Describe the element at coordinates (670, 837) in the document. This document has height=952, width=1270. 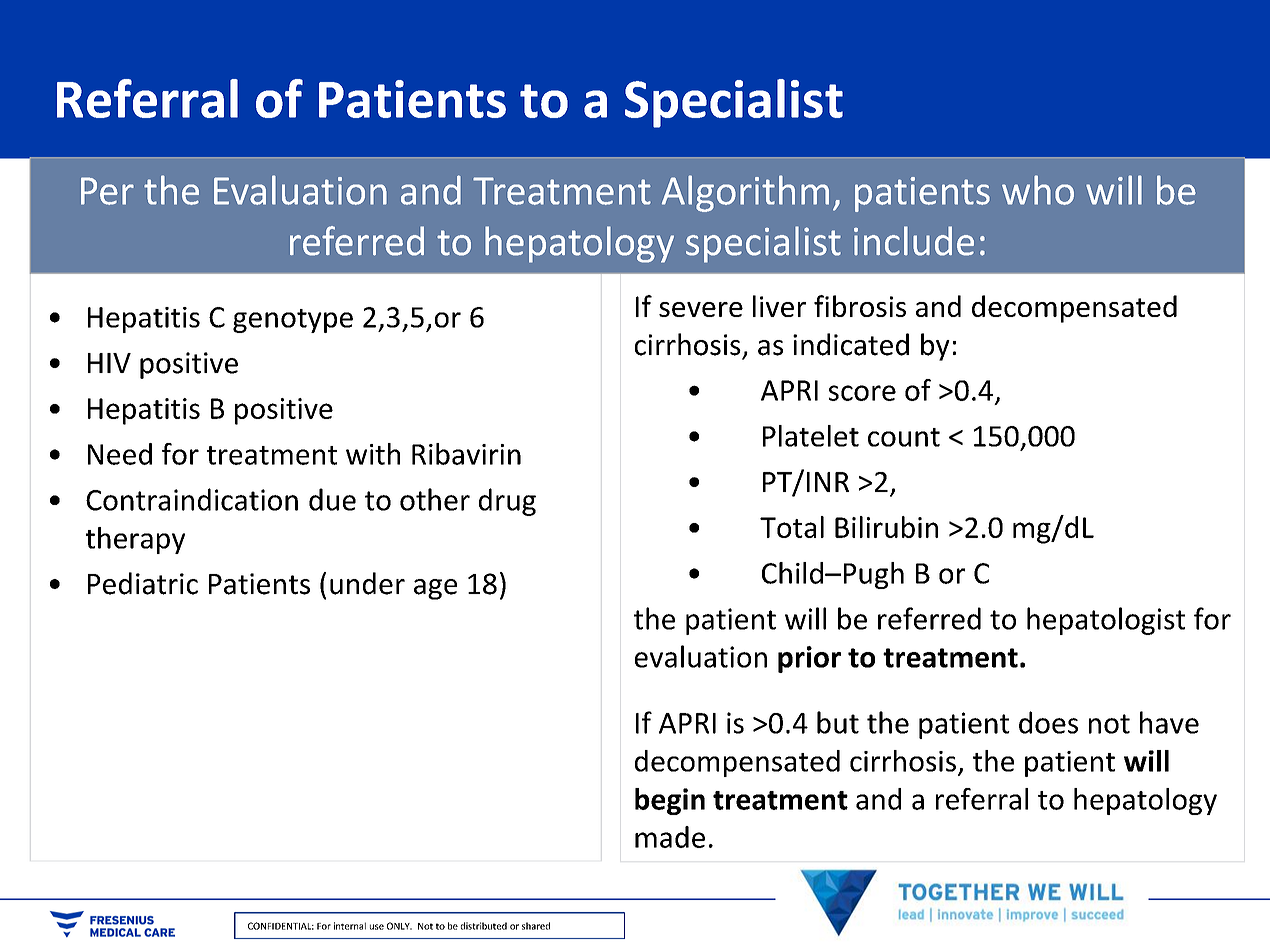
I see `made` at that location.
